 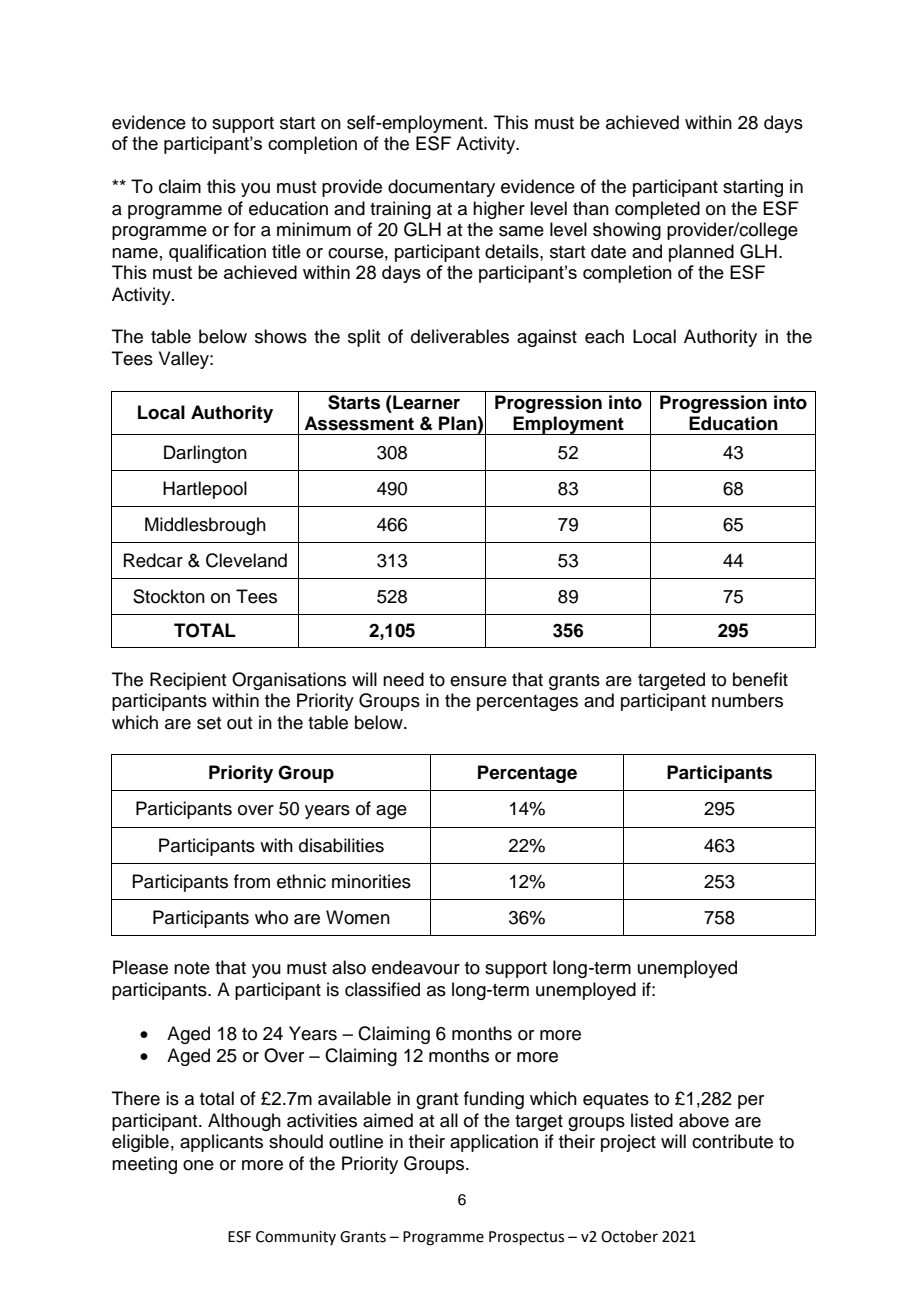 I want to click on numbers, so click(x=747, y=700).
